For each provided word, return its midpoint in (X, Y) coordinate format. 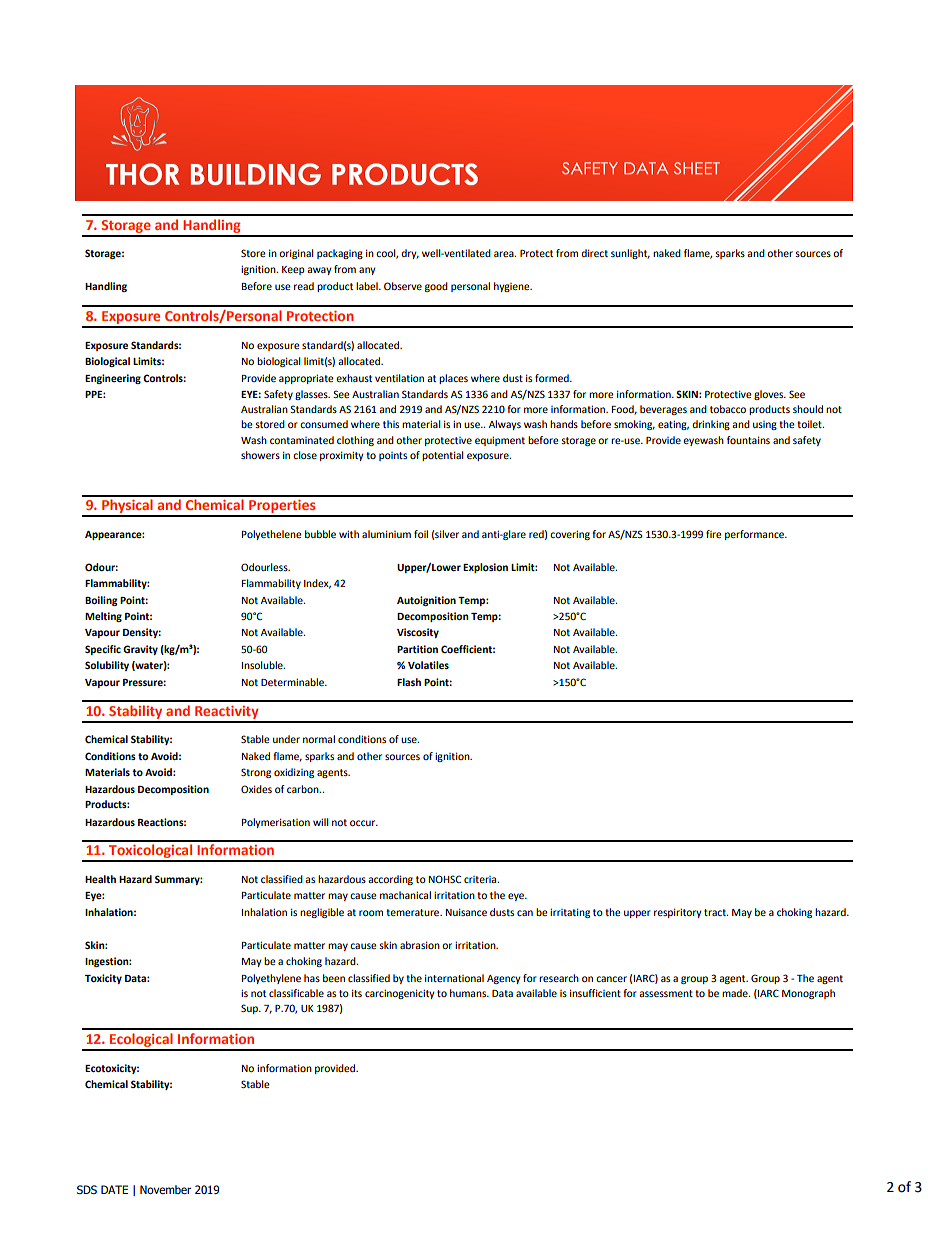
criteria (481, 879)
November (165, 1189)
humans (469, 993)
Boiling (101, 601)
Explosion (485, 568)
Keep (293, 270)
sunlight (630, 254)
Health (100, 879)
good (436, 287)
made (736, 993)
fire (714, 534)
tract (716, 912)
